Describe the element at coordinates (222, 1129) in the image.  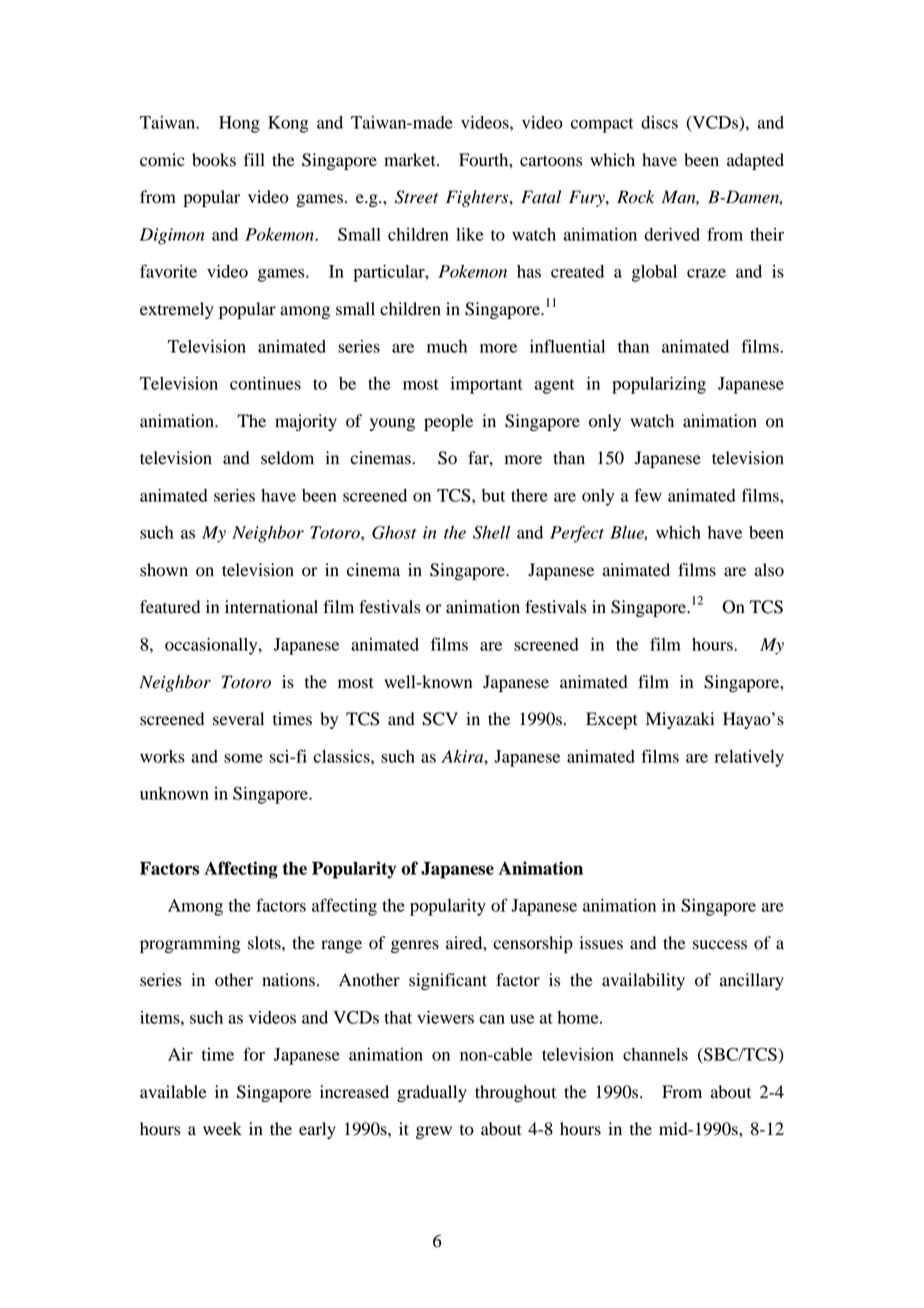
I see `week` at that location.
